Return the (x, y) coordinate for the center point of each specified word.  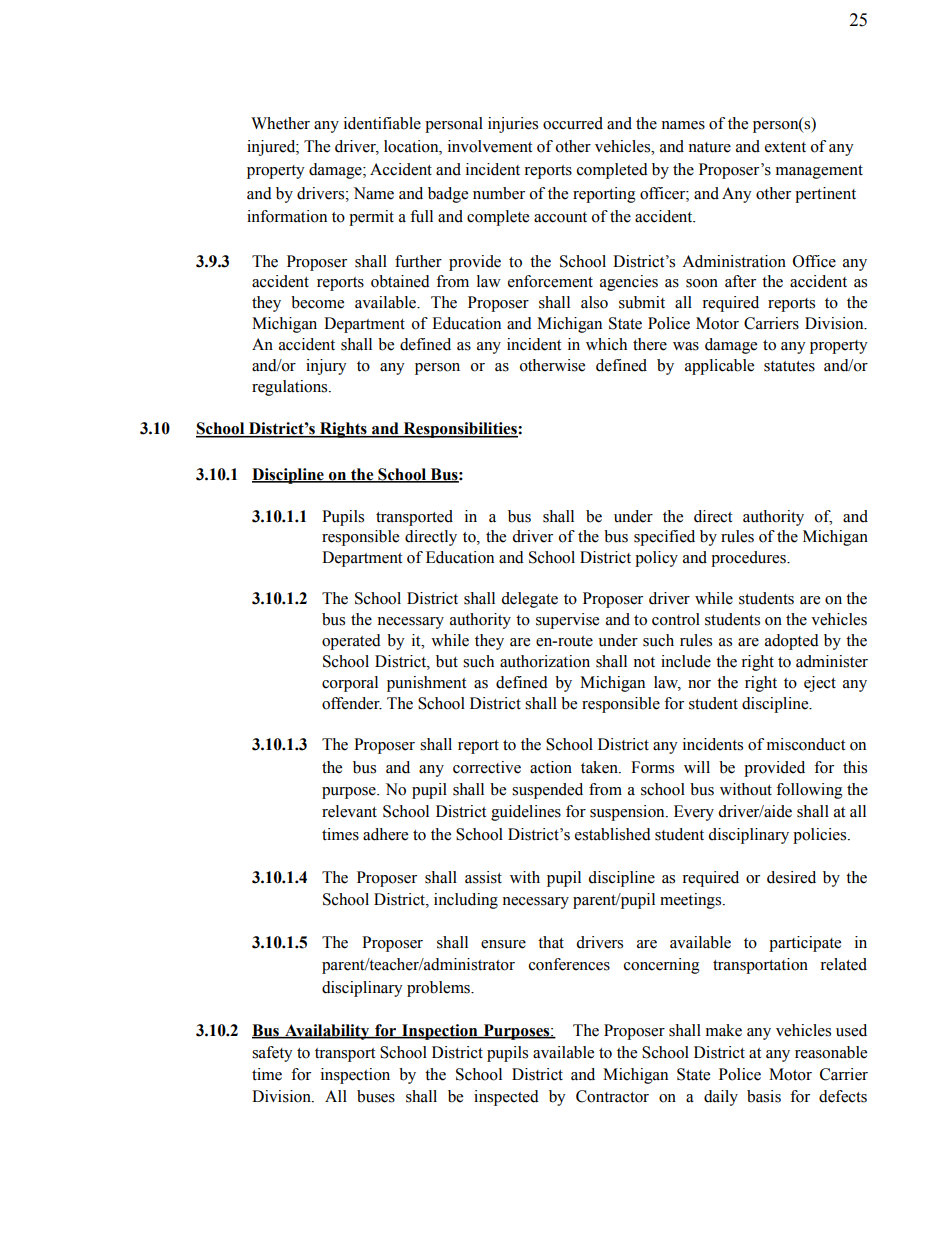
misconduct (806, 744)
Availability (327, 1032)
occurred (573, 123)
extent (785, 147)
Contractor (612, 1096)
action (551, 767)
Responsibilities (460, 430)
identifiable (382, 123)
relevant (349, 811)
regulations (291, 388)
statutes (789, 366)
